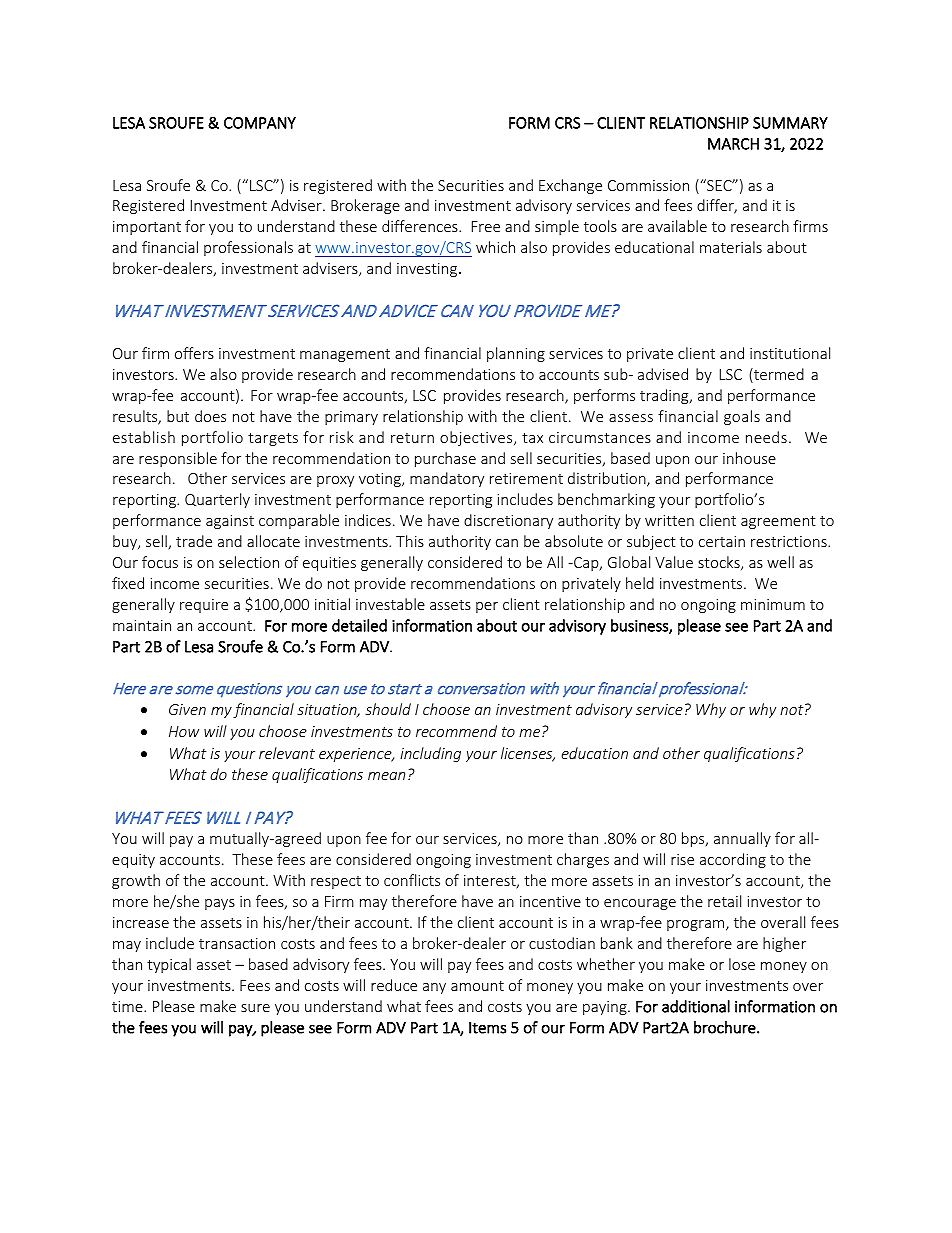  Describe the element at coordinates (733, 144) in the document. I see `MARCH` at that location.
